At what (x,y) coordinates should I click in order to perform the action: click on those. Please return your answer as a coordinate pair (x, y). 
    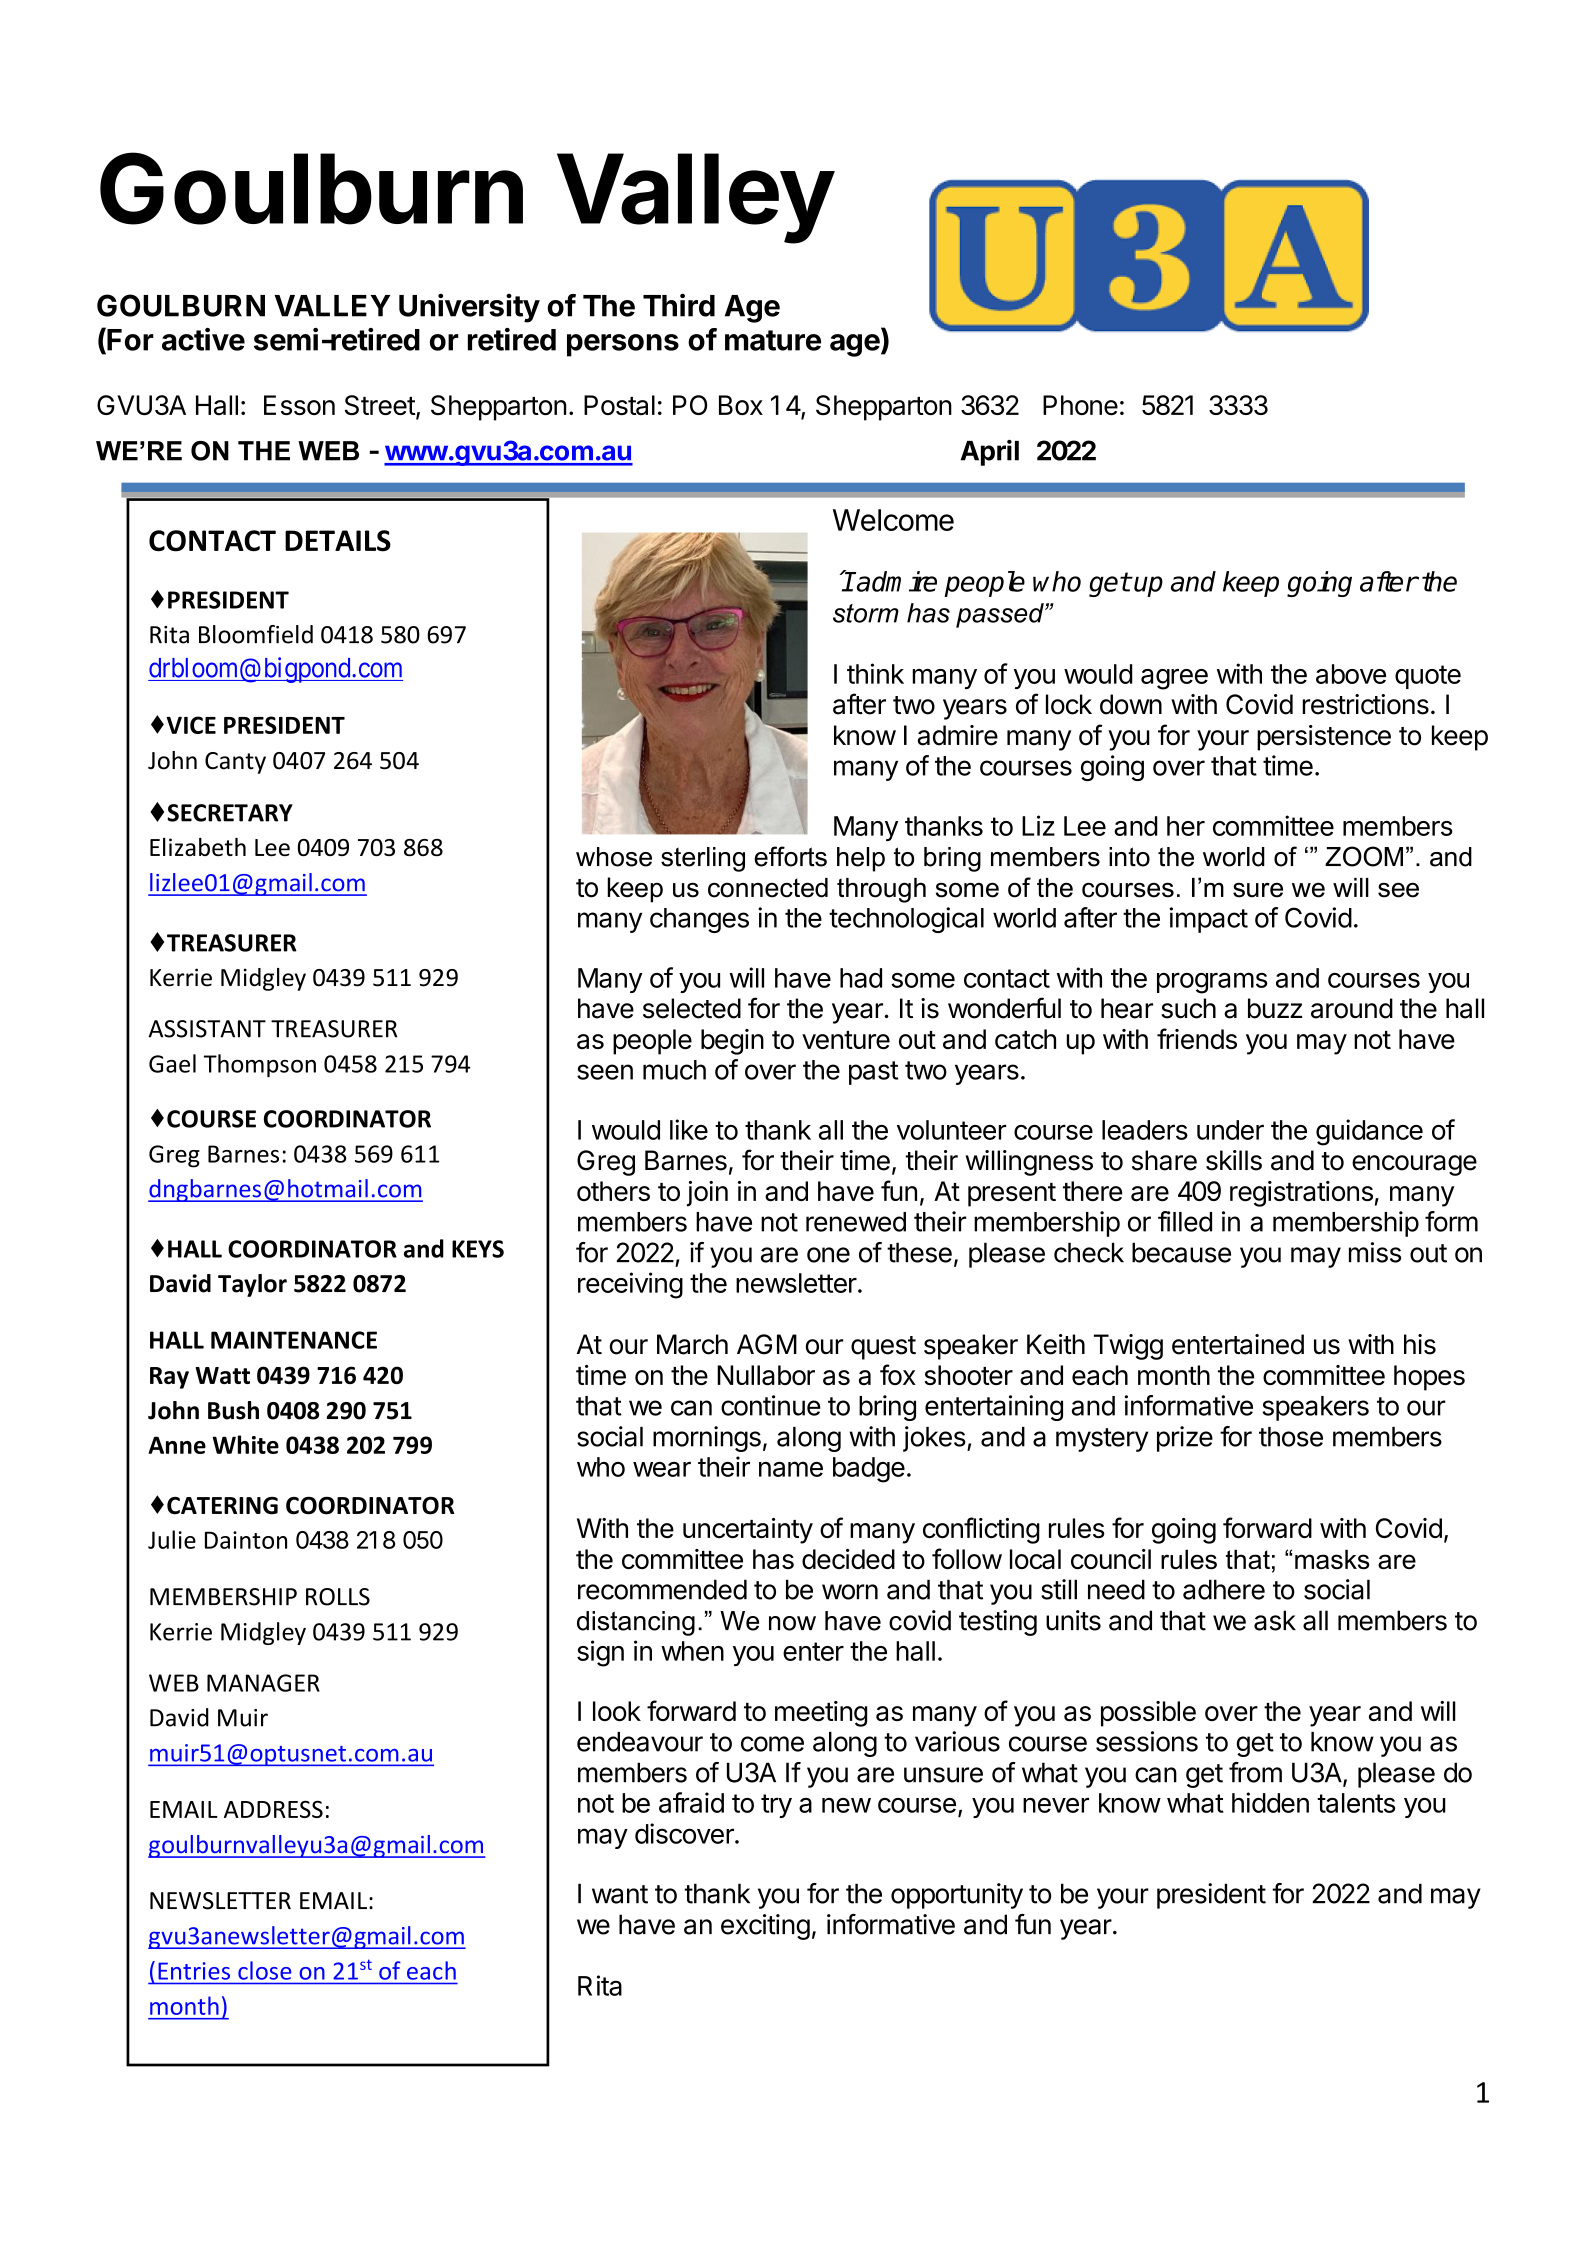
    Looking at the image, I should click on (1291, 1437).
